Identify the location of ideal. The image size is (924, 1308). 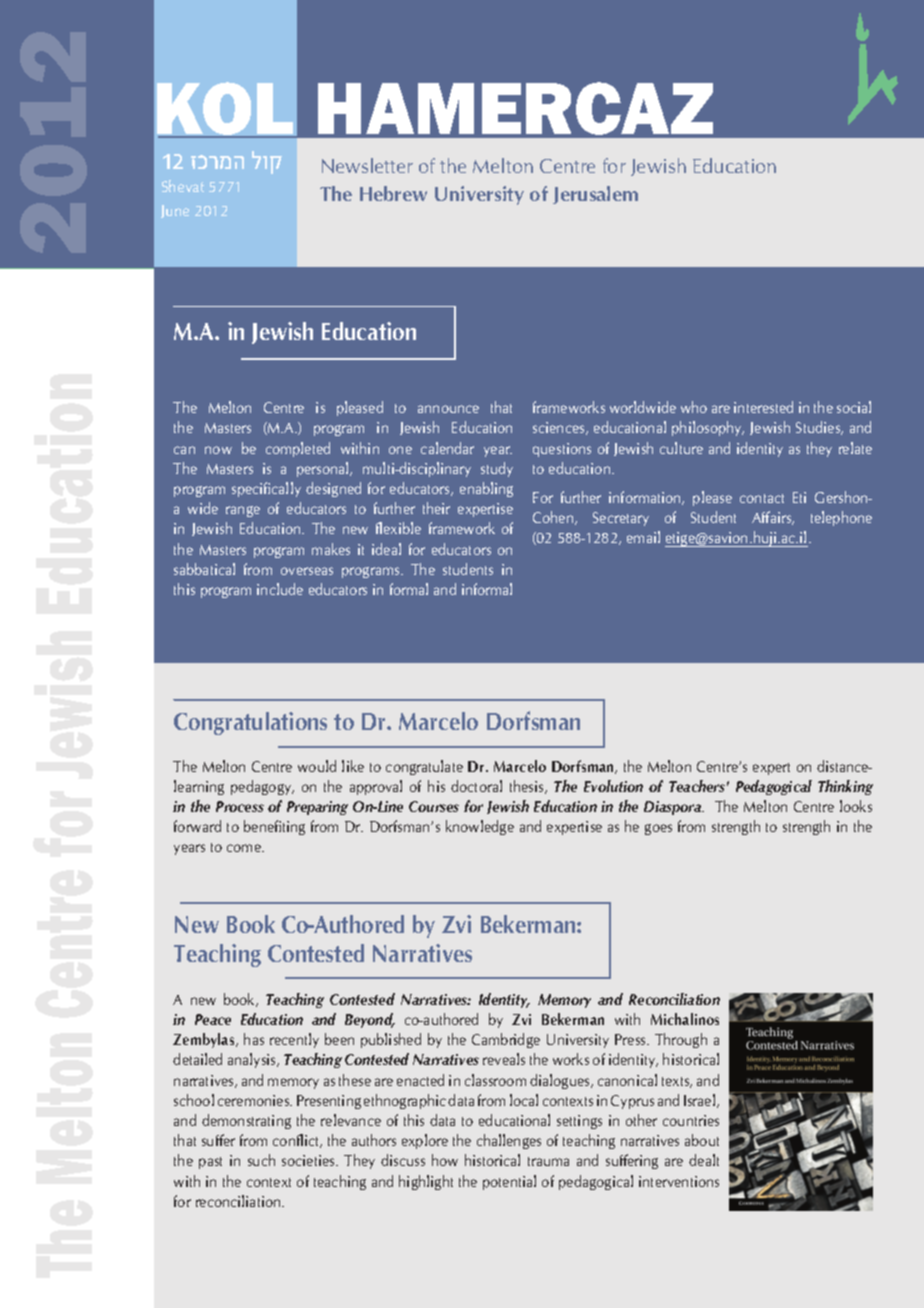
(386, 549).
